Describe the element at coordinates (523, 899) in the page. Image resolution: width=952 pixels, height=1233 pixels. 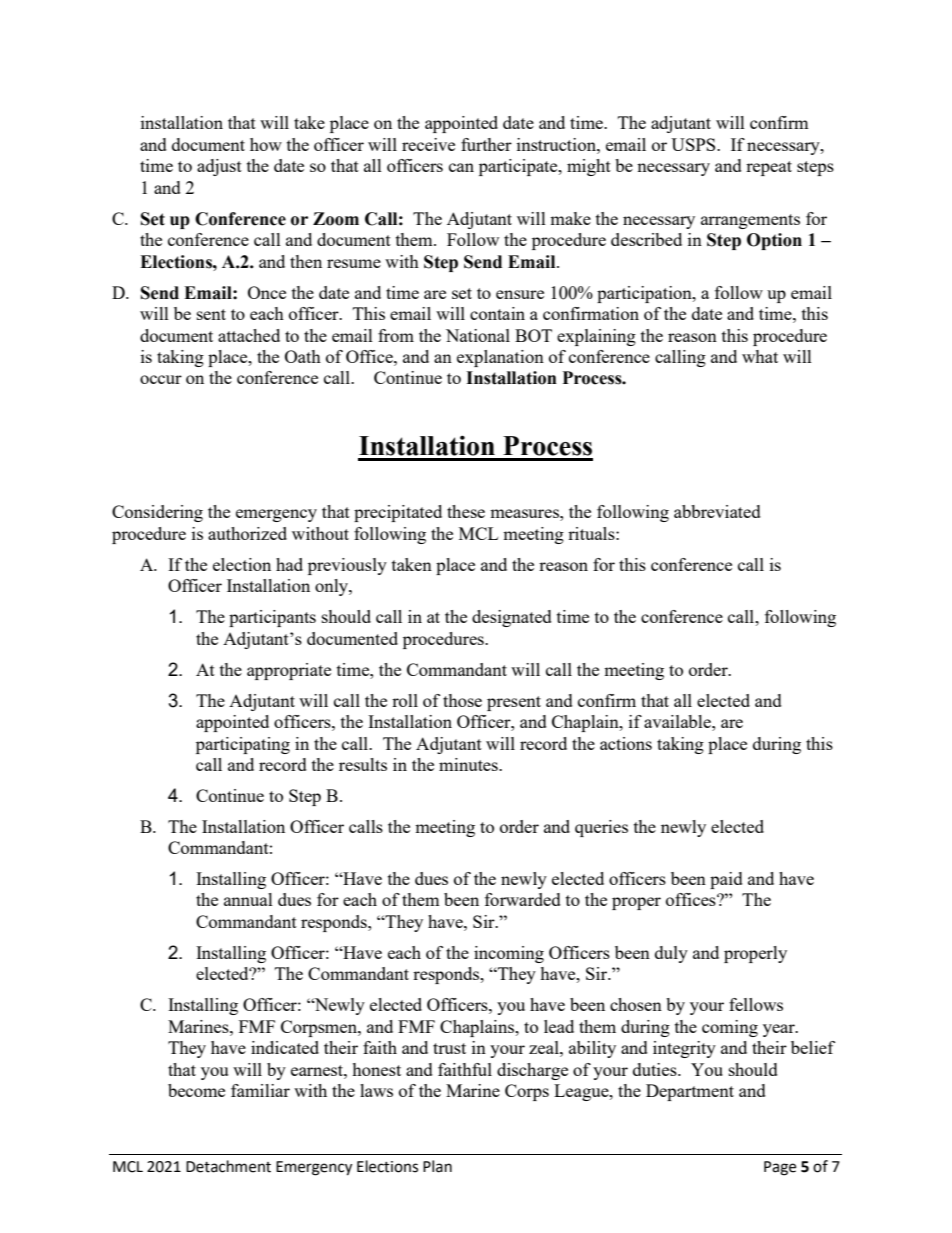
I see `forwarded` at that location.
